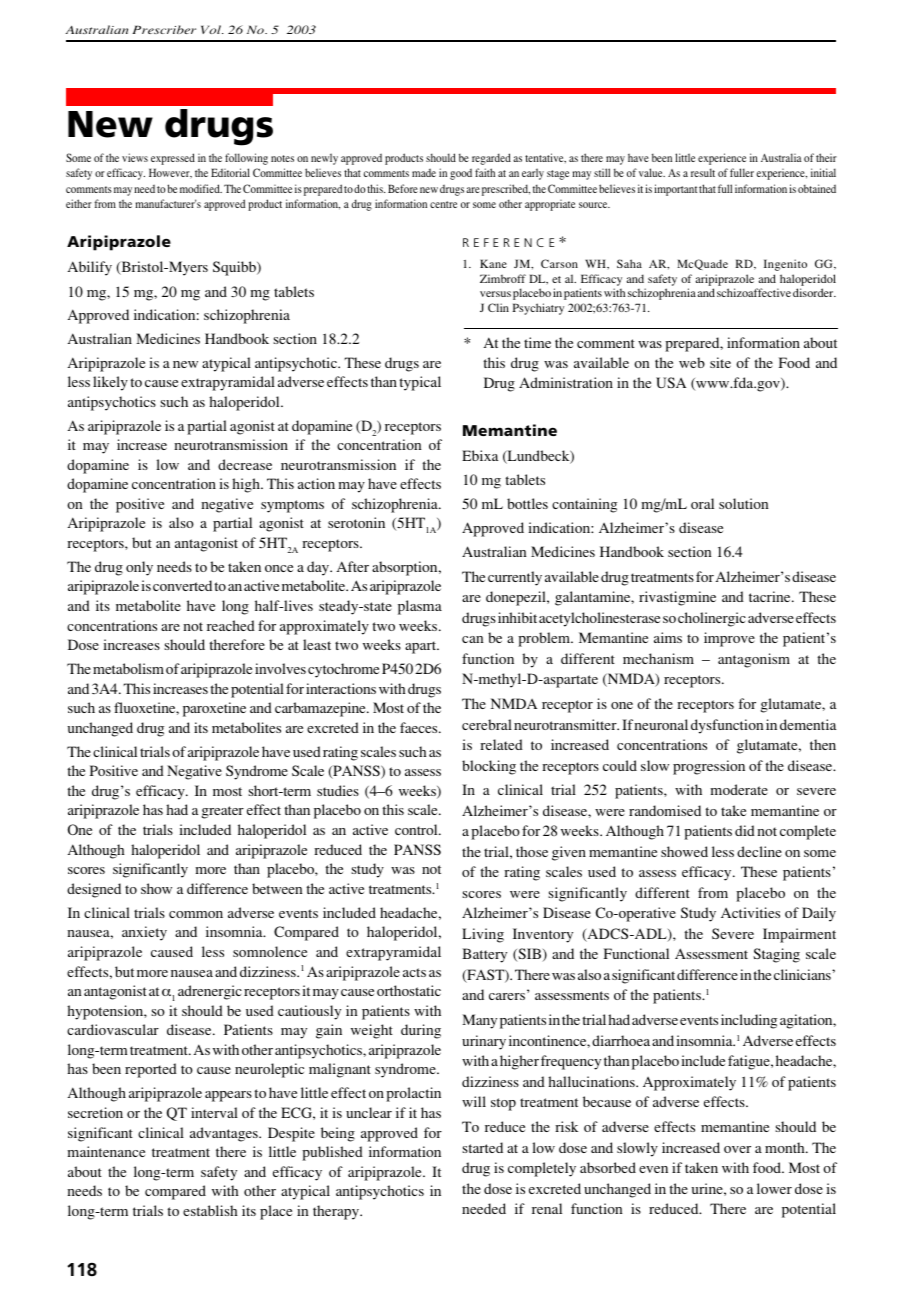 This document has height=1308, width=924. What do you see at coordinates (482, 1147) in the document?
I see `started` at bounding box center [482, 1147].
